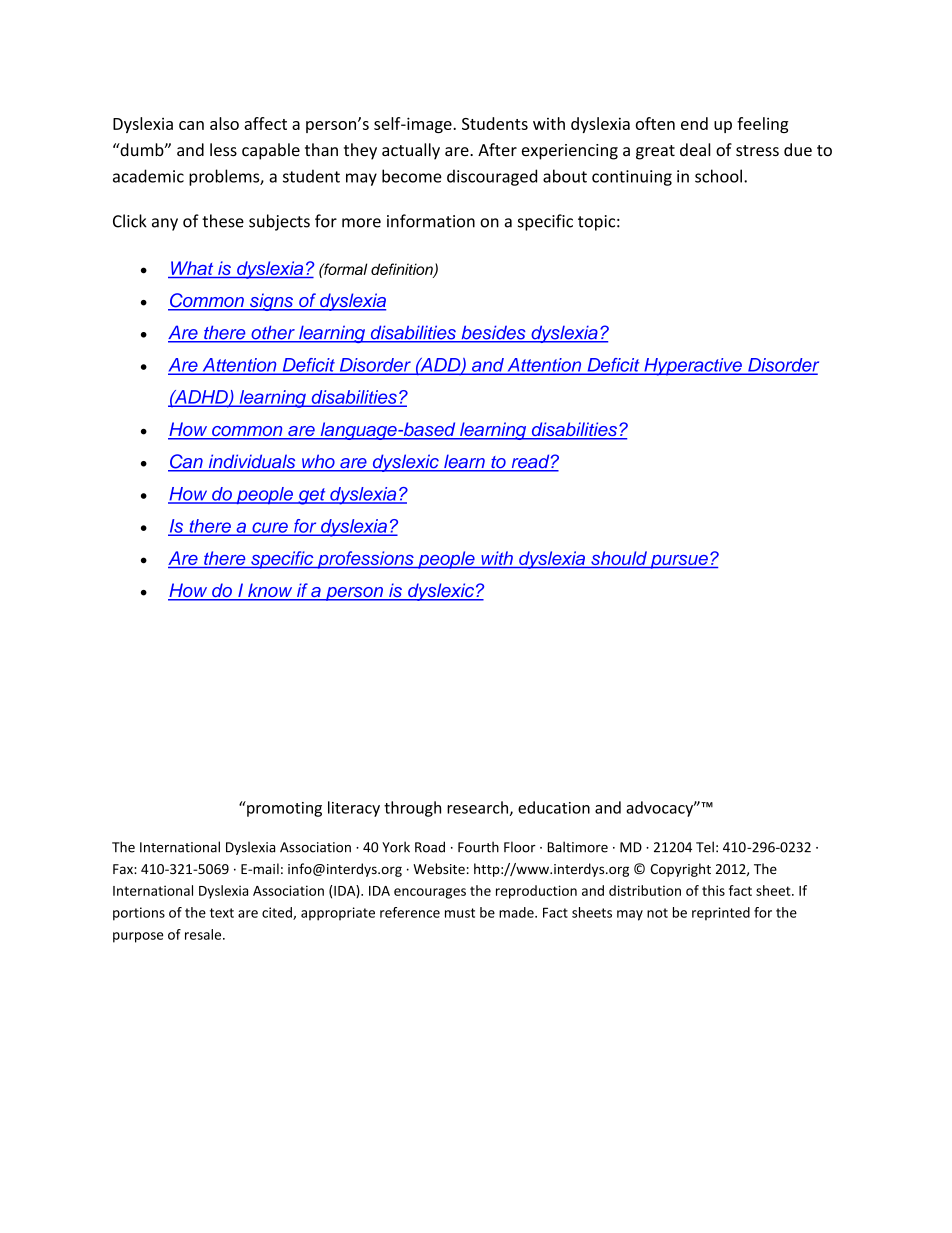 The image size is (952, 1233). What do you see at coordinates (365, 560) in the document?
I see `professions` at bounding box center [365, 560].
